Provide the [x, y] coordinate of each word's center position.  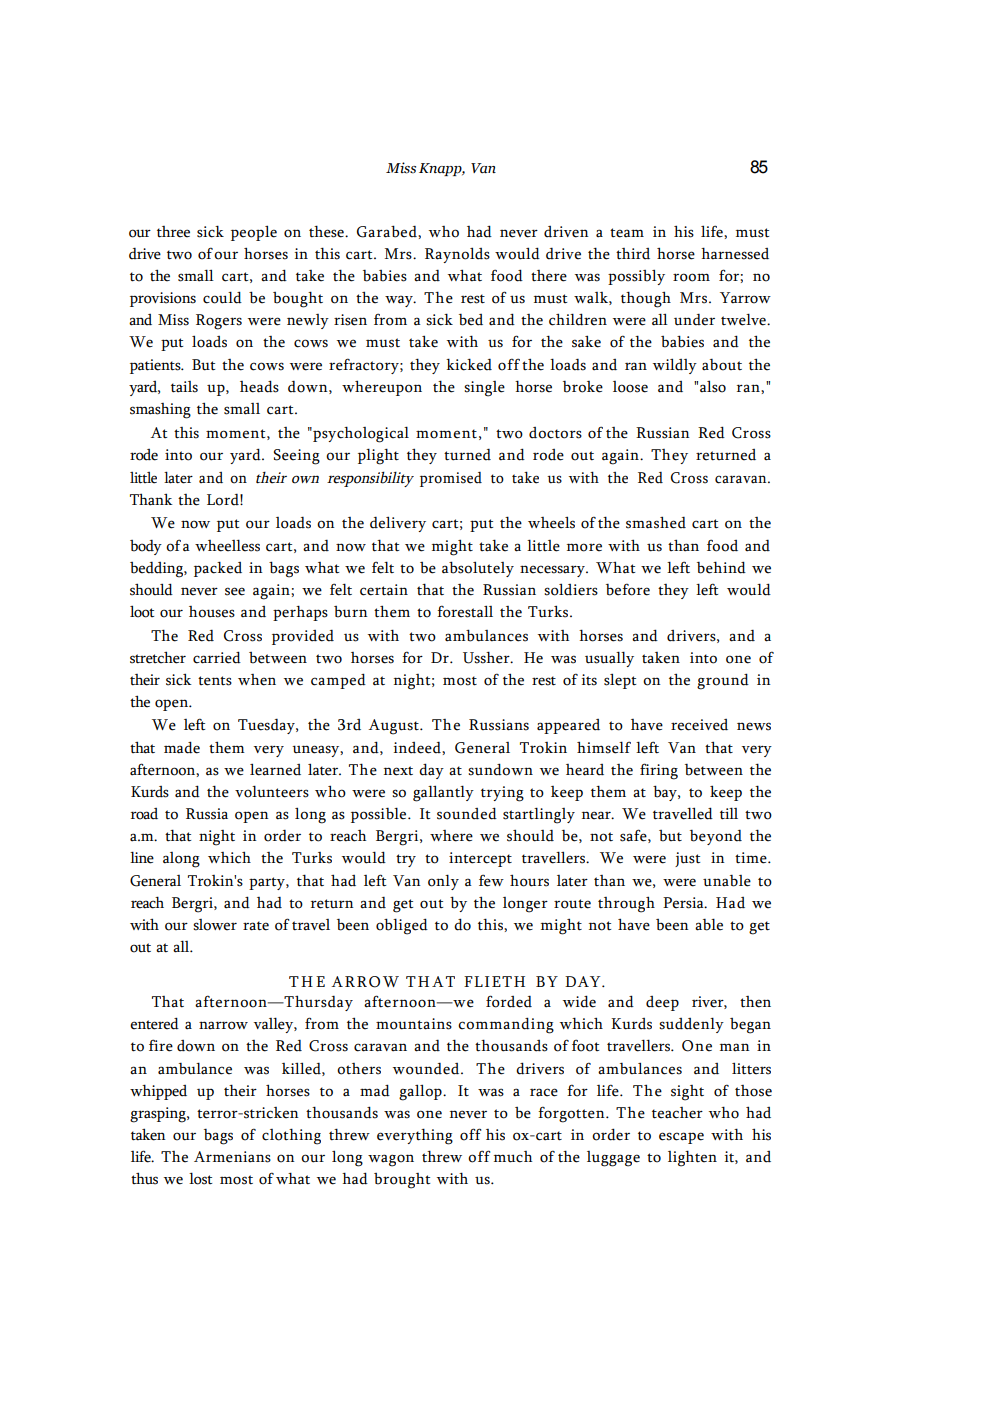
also [713, 386]
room [691, 277]
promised [451, 479]
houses [212, 612]
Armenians [232, 1157]
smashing [160, 411]
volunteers [272, 791]
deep [662, 1003]
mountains [414, 1024]
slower [215, 925]
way [400, 301]
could [222, 297]
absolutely [478, 569]
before [628, 589]
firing [659, 771]
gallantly [443, 793]
